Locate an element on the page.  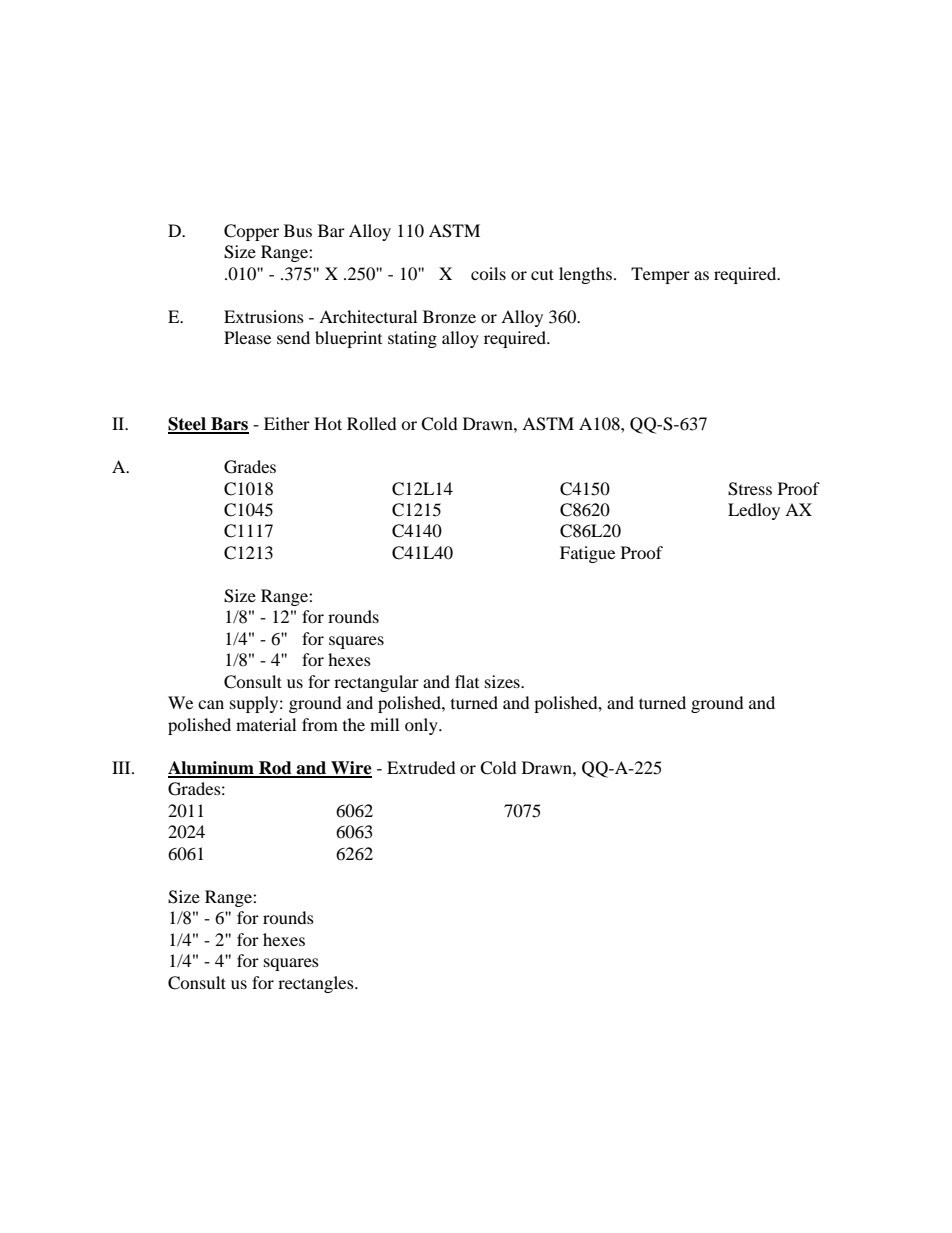
Extruded is located at coordinates (421, 767).
